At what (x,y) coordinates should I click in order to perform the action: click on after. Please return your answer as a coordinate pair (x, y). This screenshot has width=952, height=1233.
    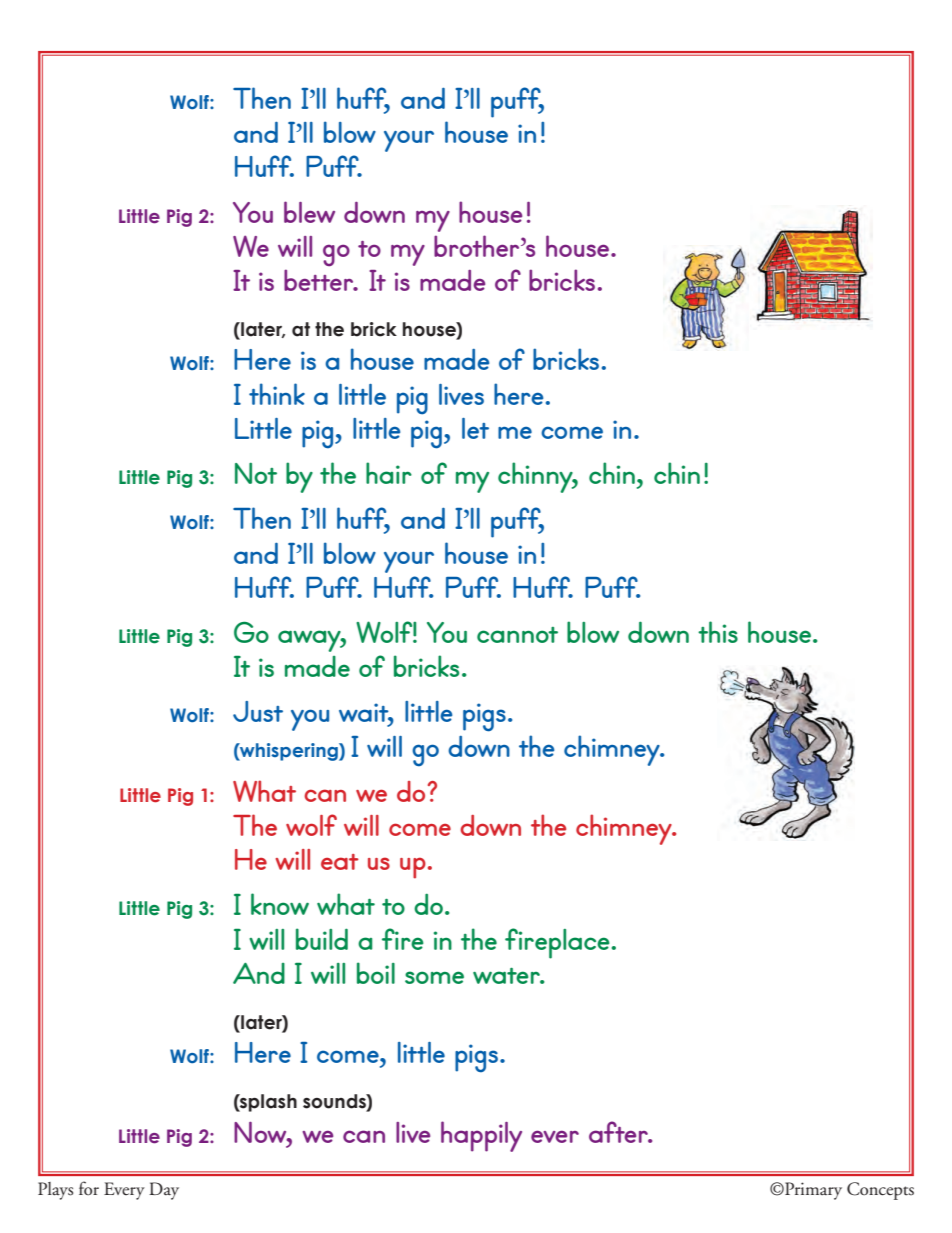
    Looking at the image, I should click on (620, 1132).
